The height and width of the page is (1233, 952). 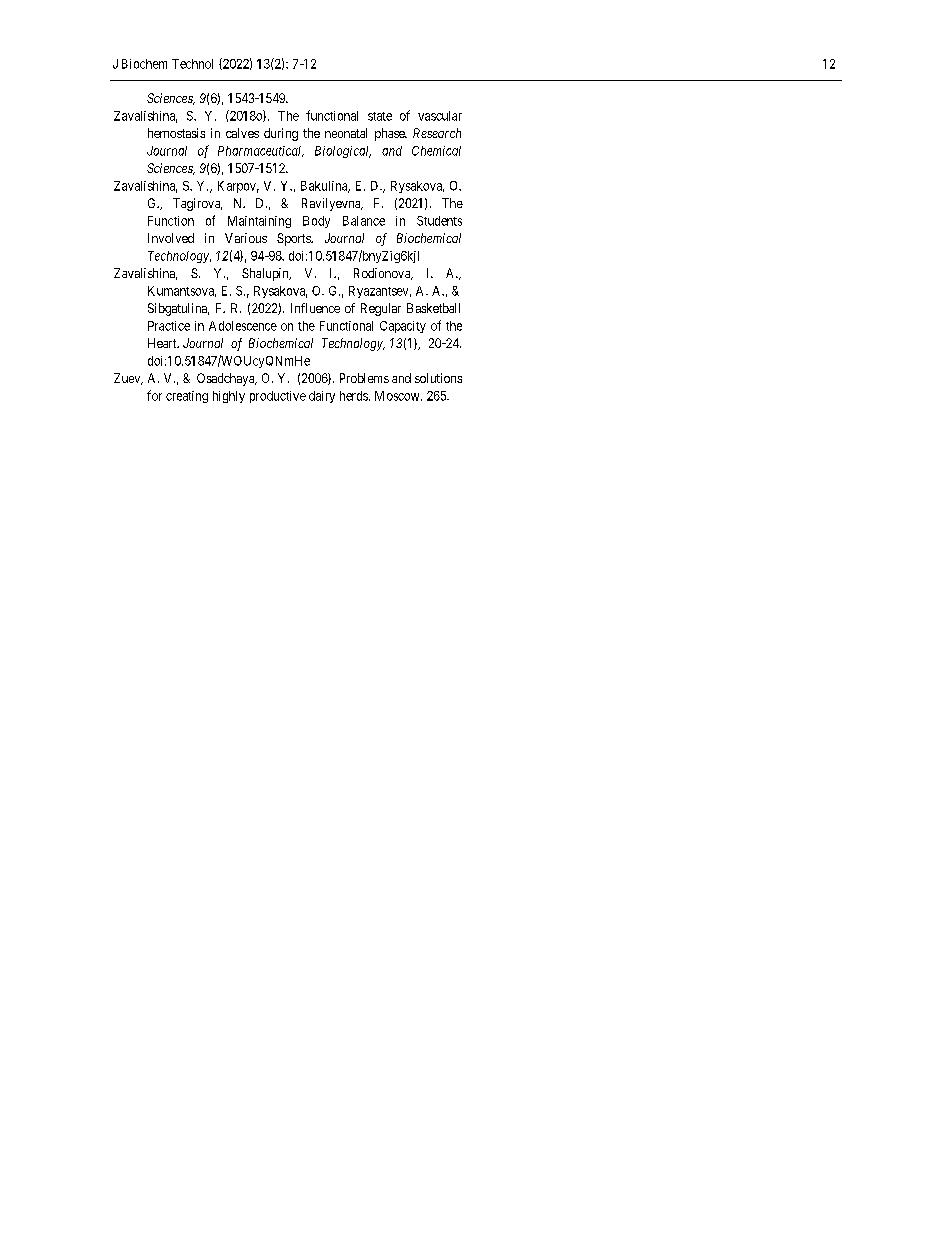 What do you see at coordinates (295, 239) in the page?
I see `Sports` at bounding box center [295, 239].
